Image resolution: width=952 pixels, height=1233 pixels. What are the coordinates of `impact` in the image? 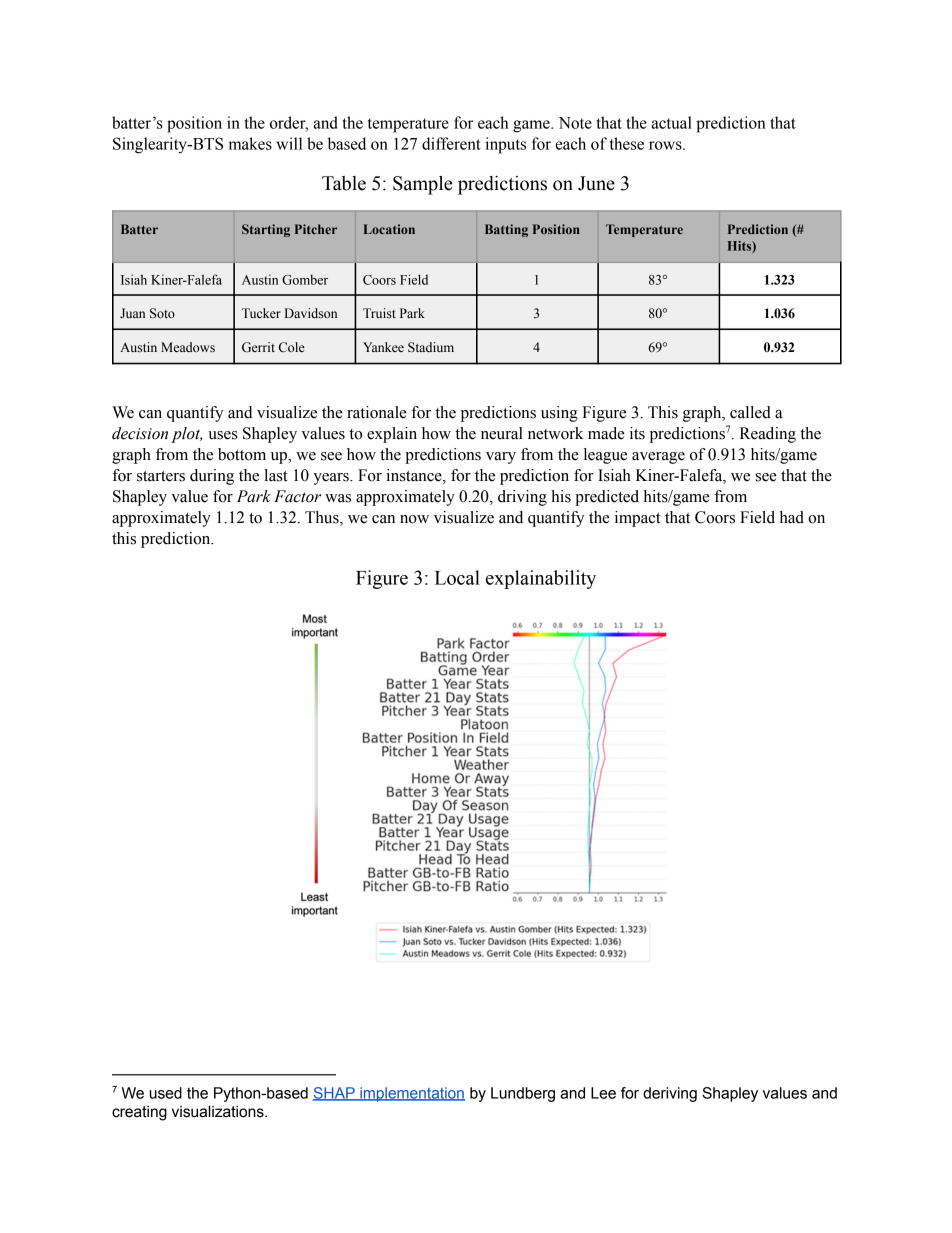 It's located at (638, 519).
